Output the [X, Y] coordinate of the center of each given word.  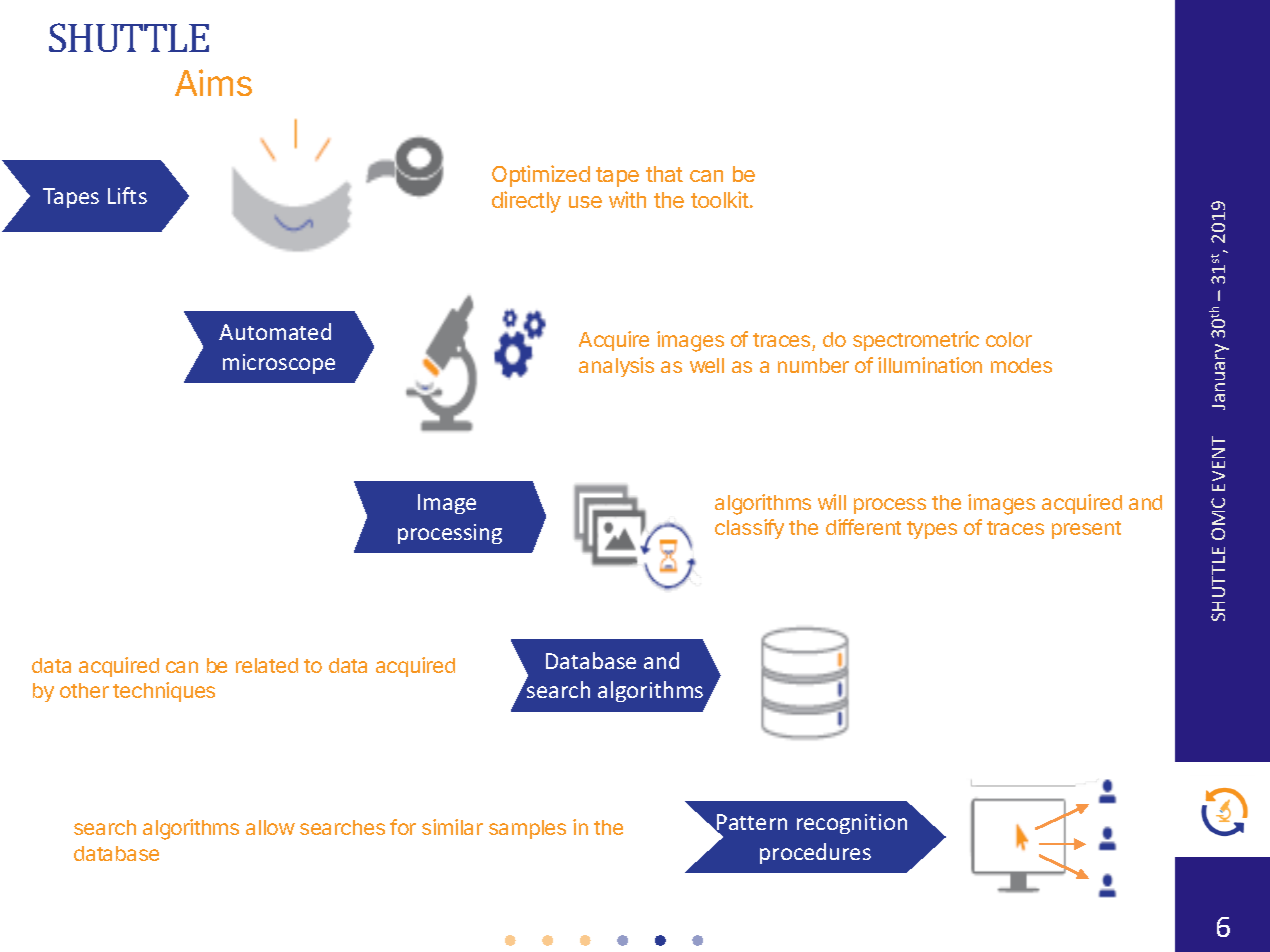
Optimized [541, 176]
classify [749, 529]
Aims [213, 82]
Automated [275, 331]
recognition [852, 824]
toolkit [721, 199]
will [832, 502]
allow [270, 827]
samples [527, 829]
